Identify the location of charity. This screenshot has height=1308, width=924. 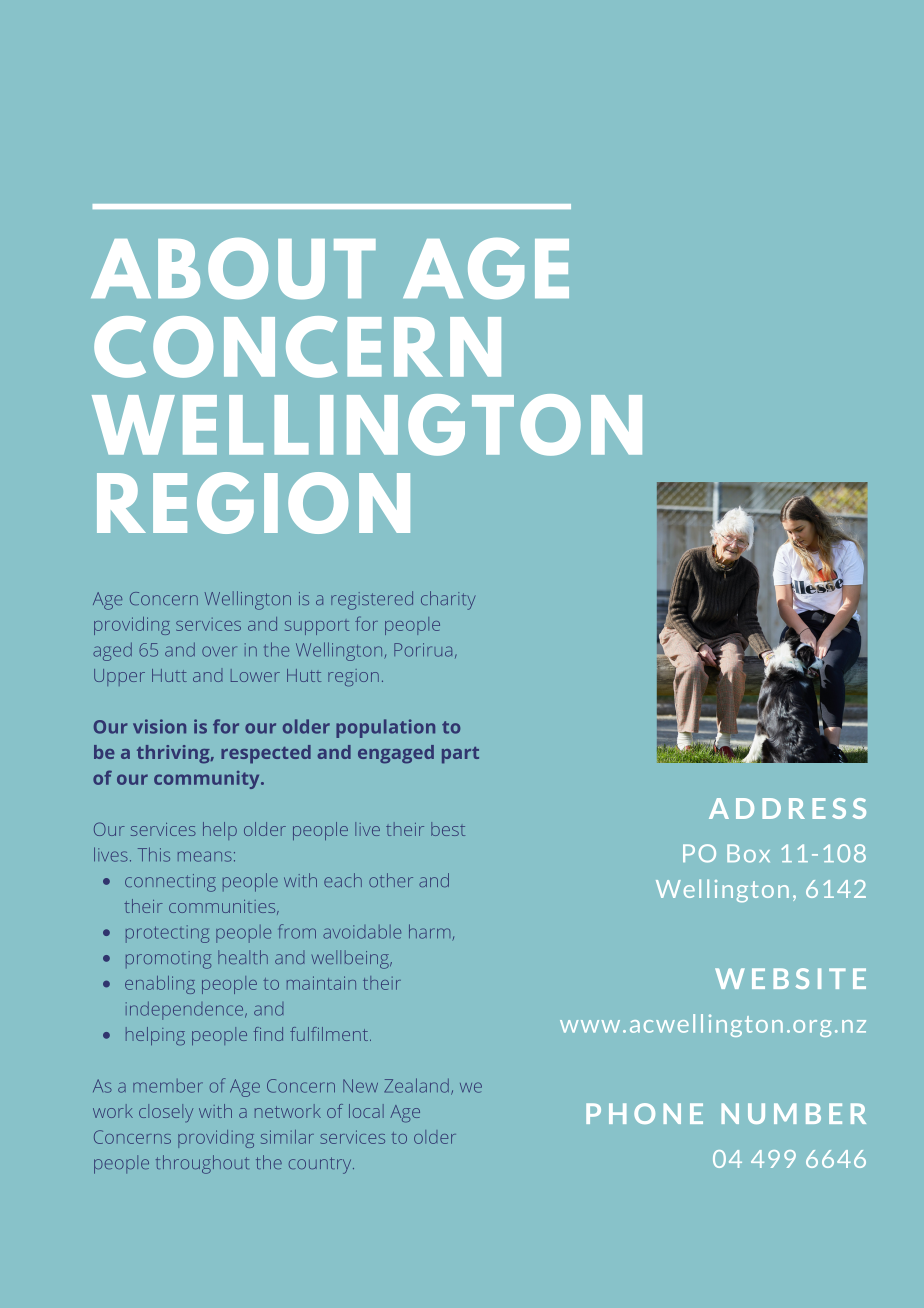
(448, 600).
